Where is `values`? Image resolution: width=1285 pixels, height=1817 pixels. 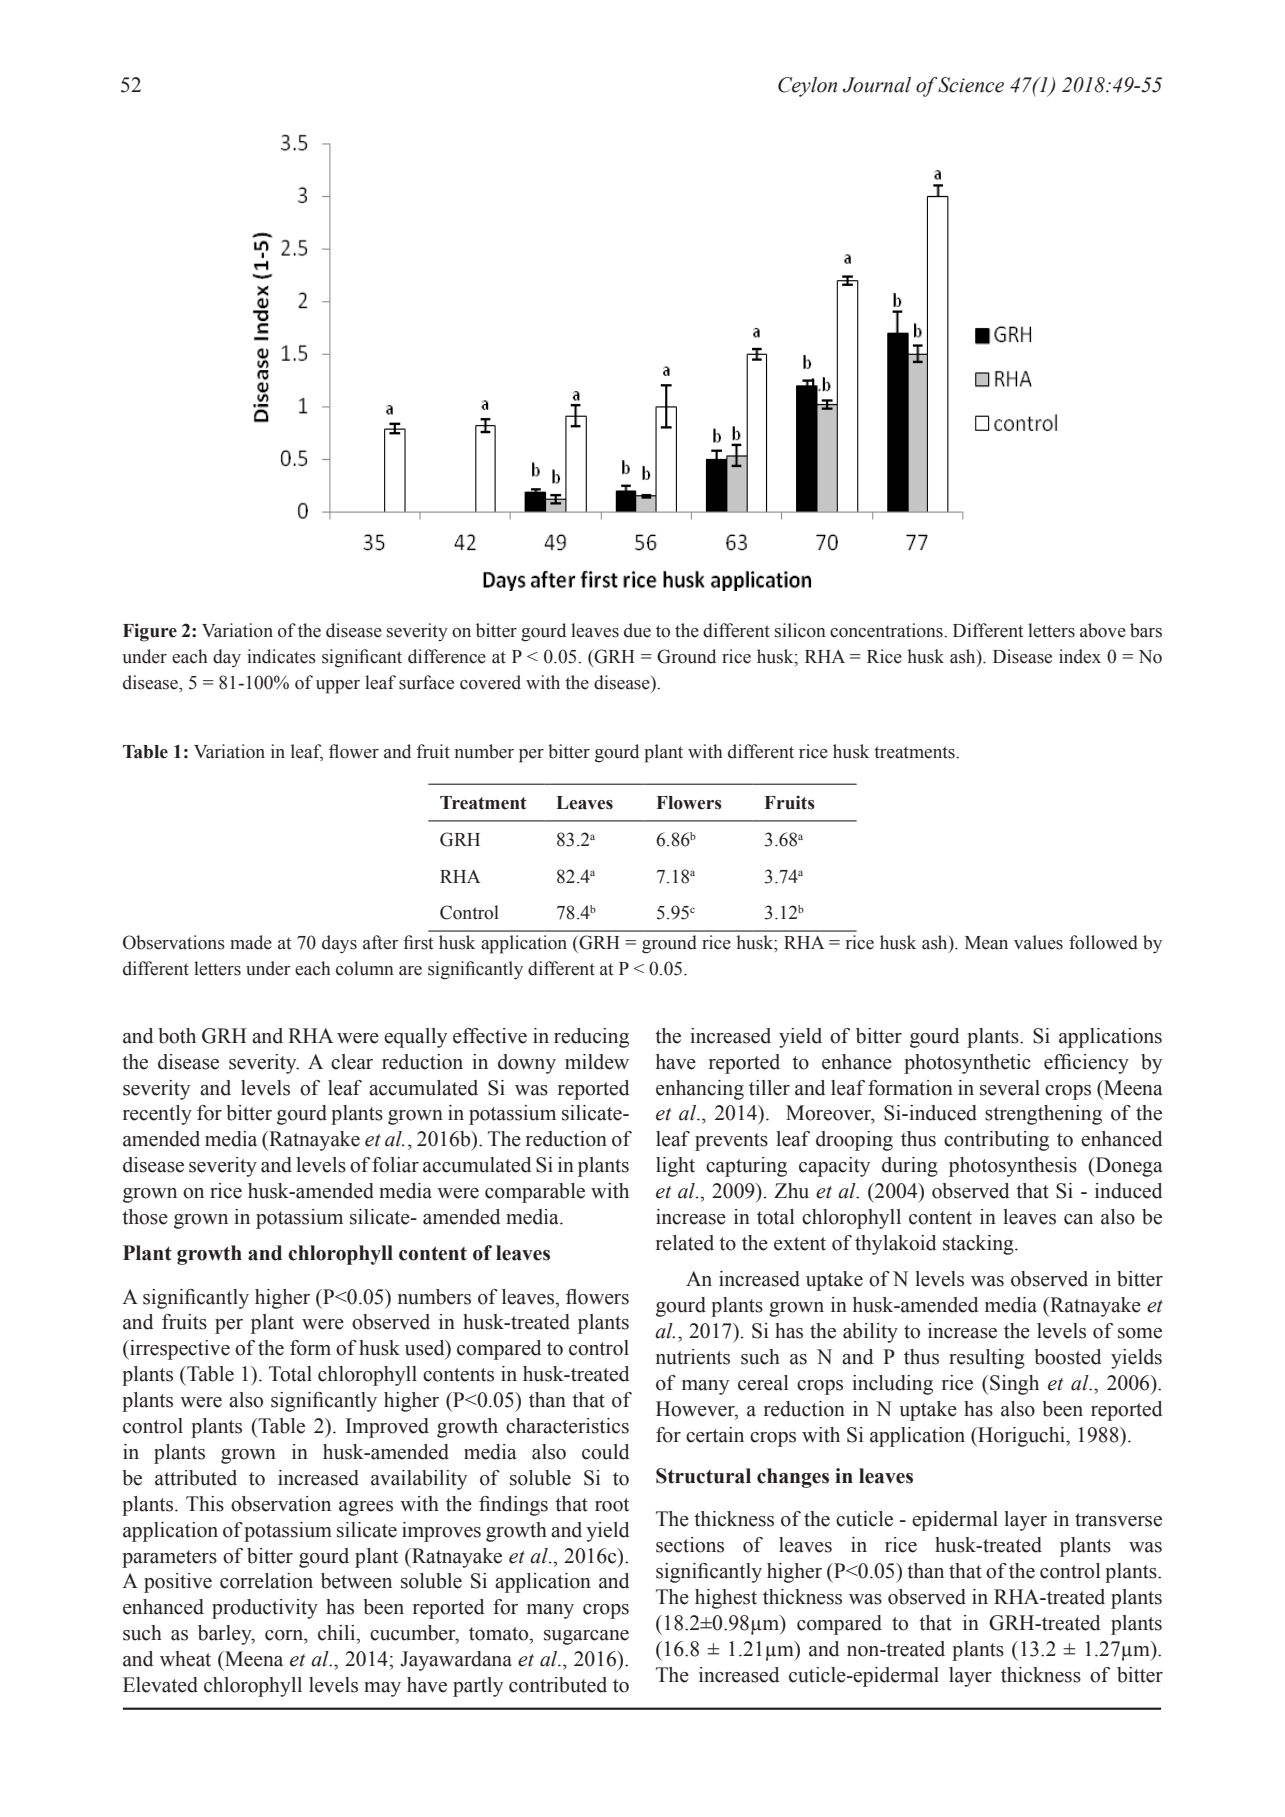
values is located at coordinates (1038, 942).
